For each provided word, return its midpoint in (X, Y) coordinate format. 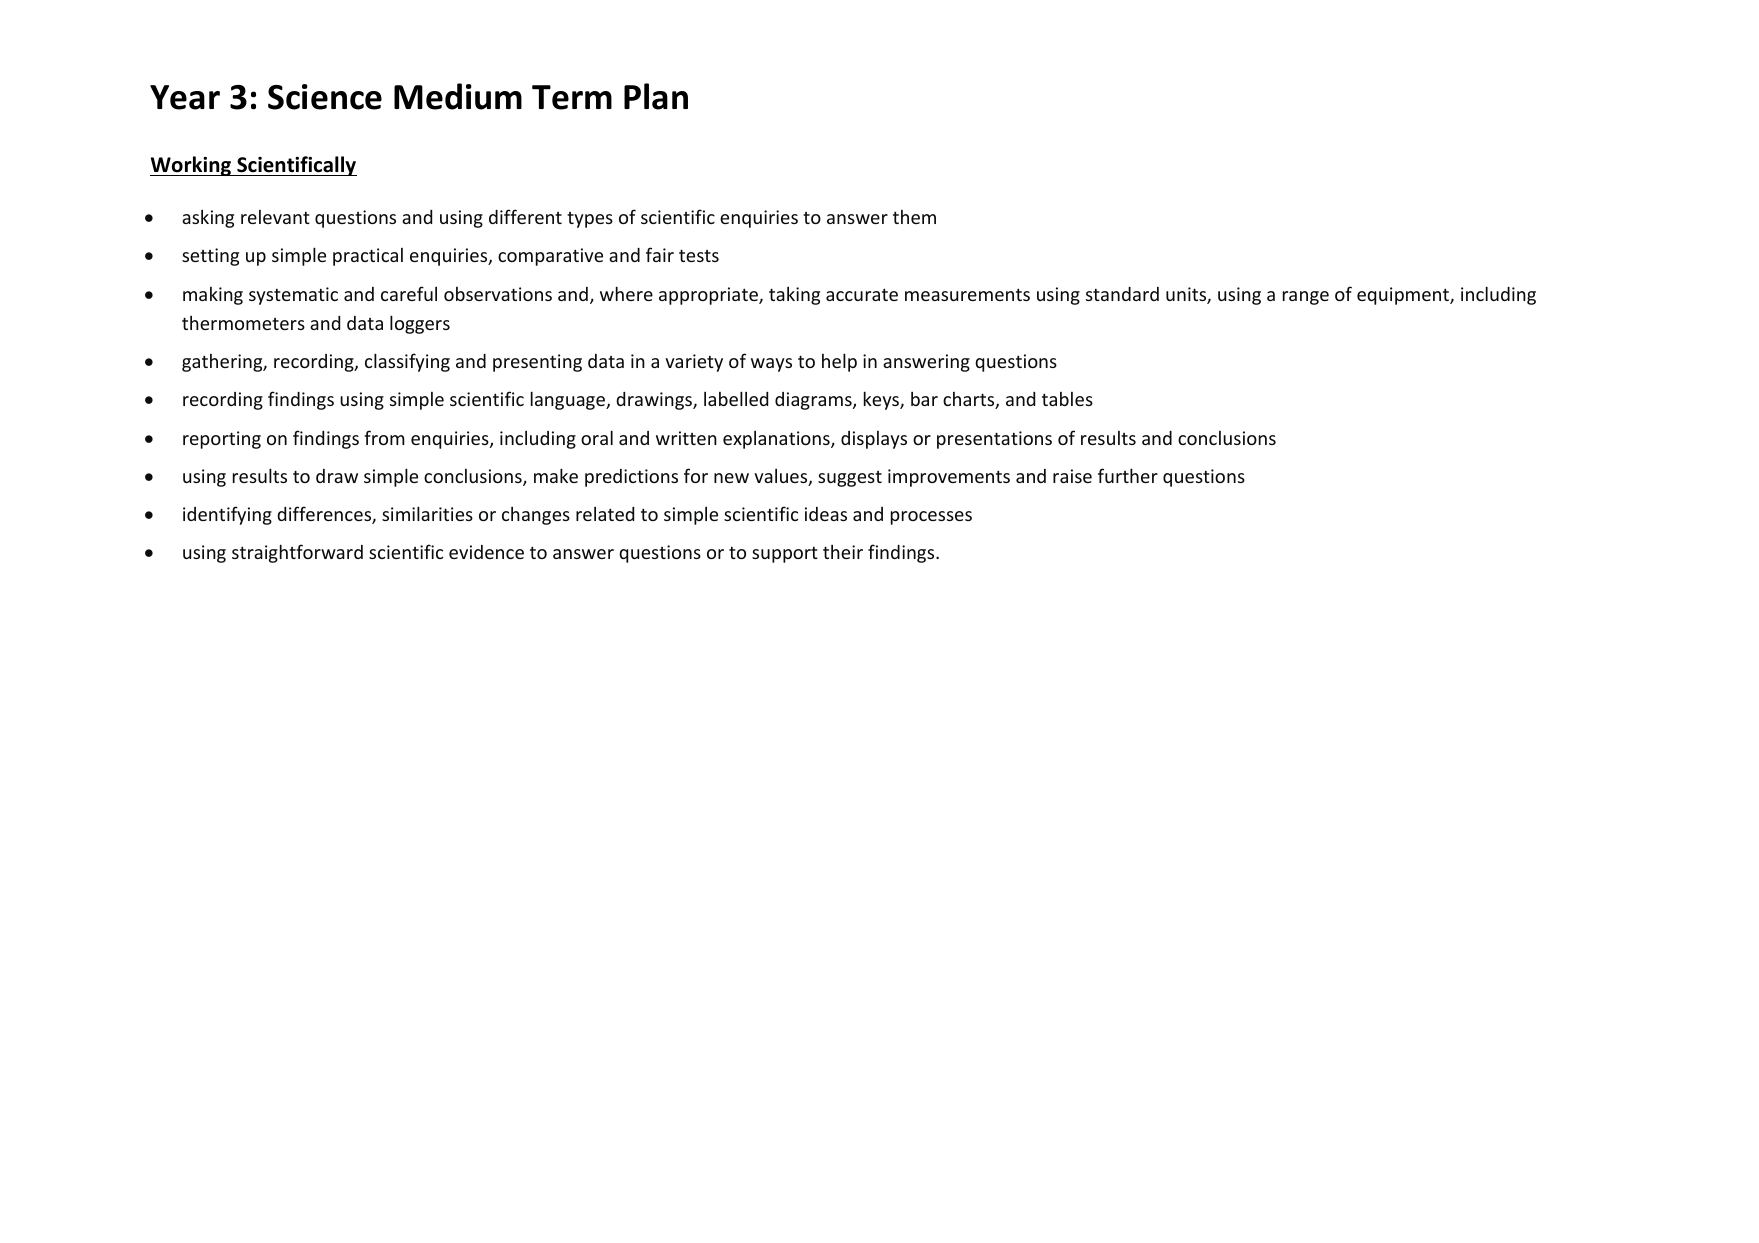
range (1306, 298)
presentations (994, 440)
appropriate (709, 296)
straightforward (297, 553)
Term (572, 97)
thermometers (243, 323)
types (590, 220)
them (914, 217)
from (384, 437)
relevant (275, 217)
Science (325, 97)
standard (1122, 294)
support (785, 555)
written (686, 438)
